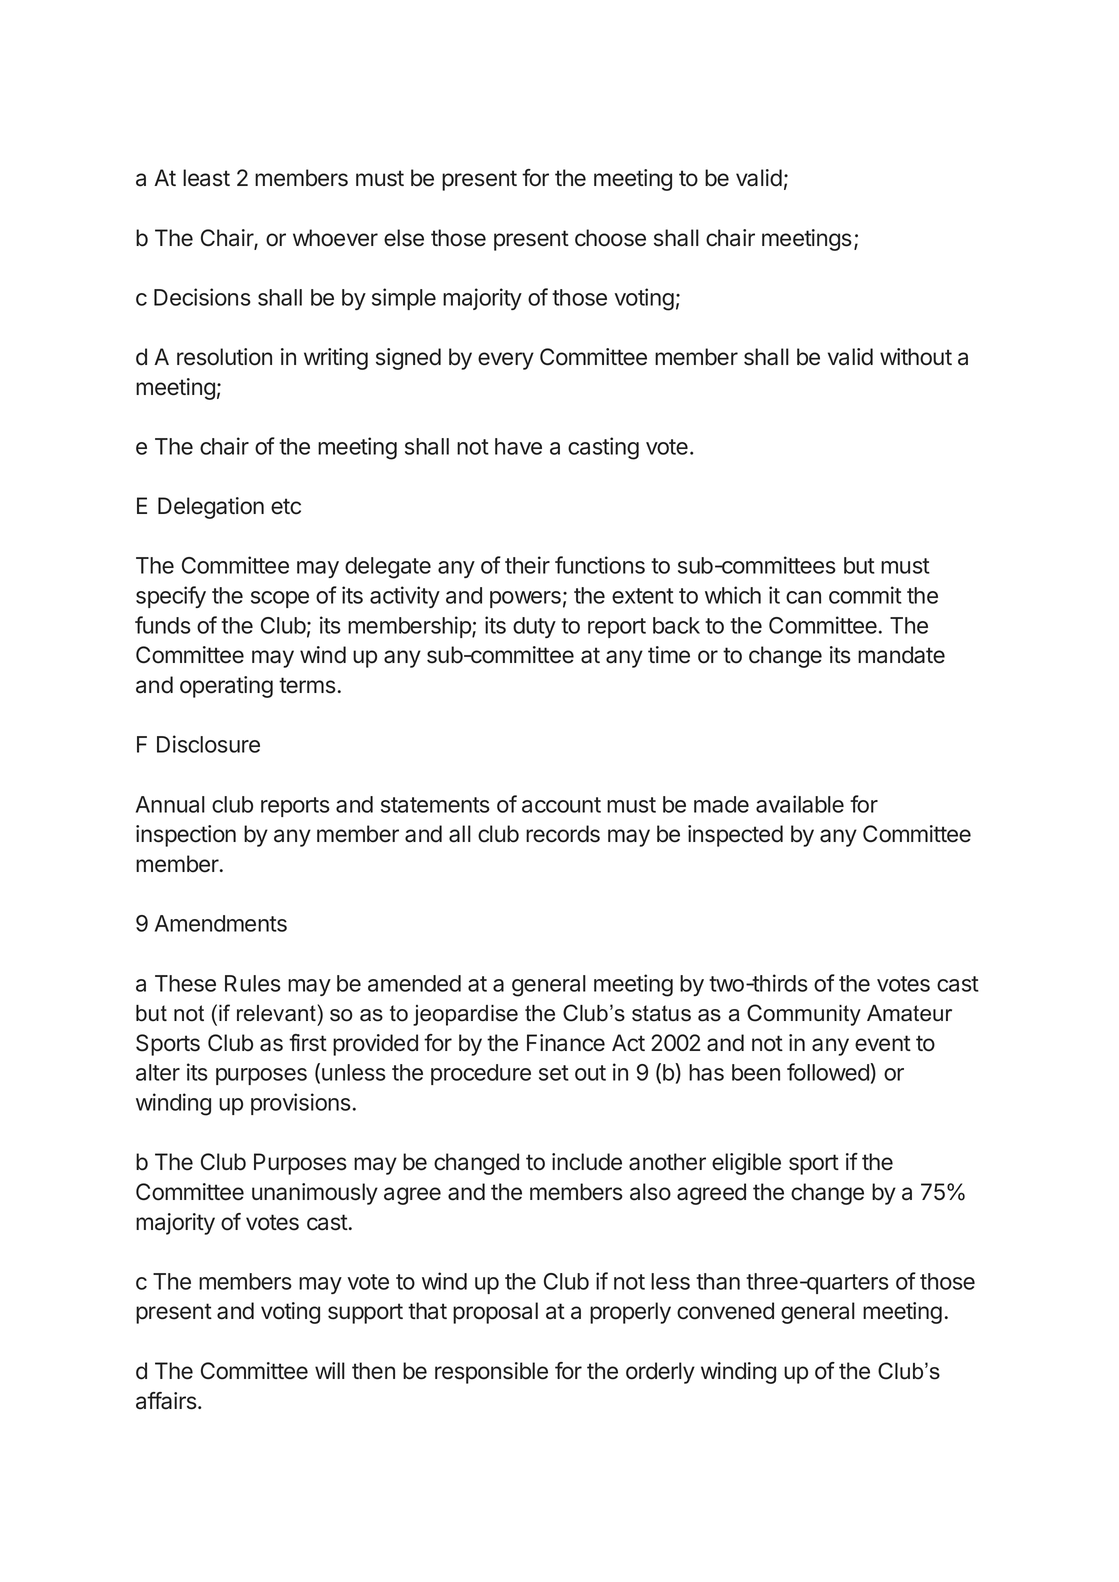  I want to click on without, so click(916, 357).
